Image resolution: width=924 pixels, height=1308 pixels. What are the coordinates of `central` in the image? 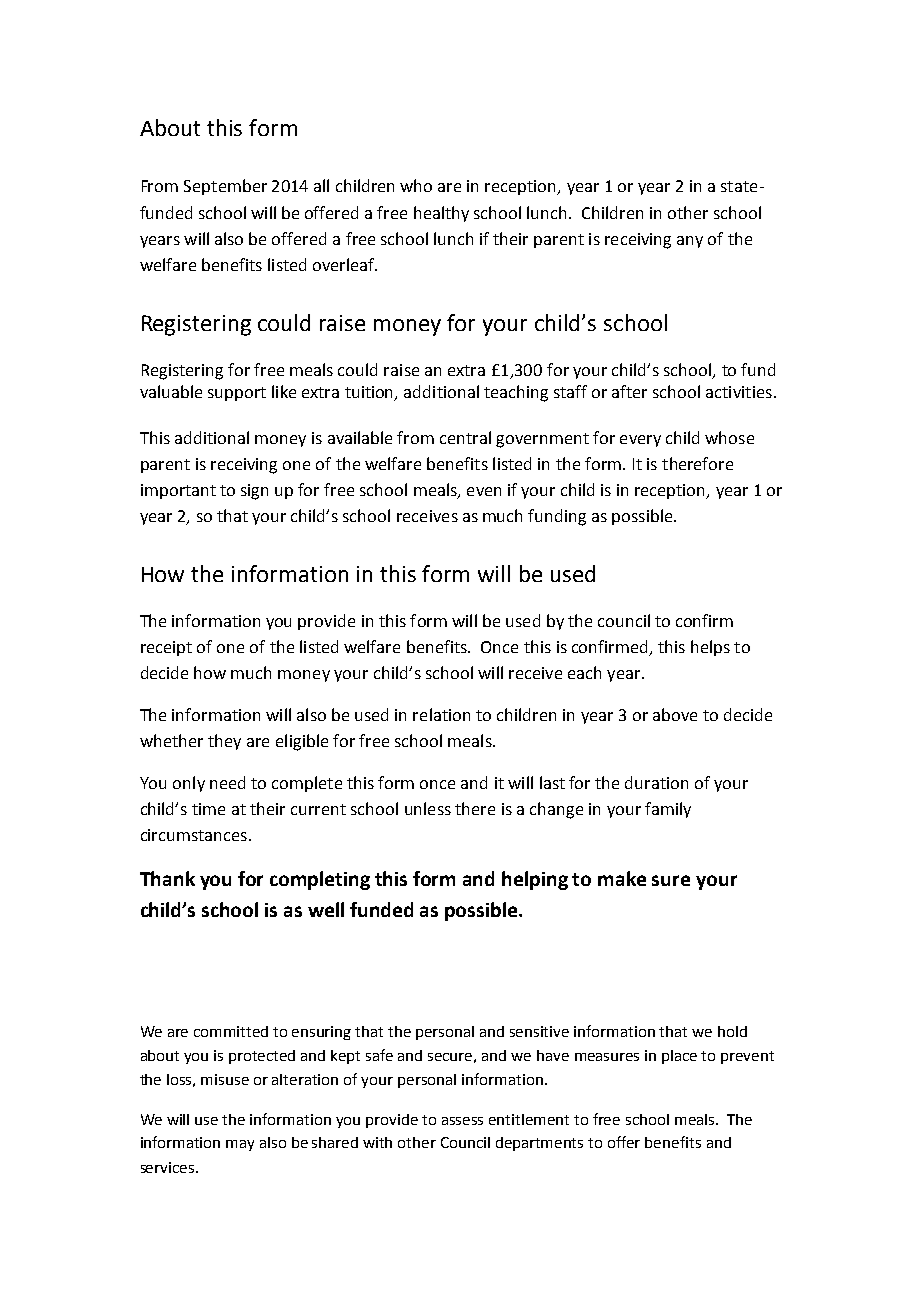 It's located at (465, 437).
